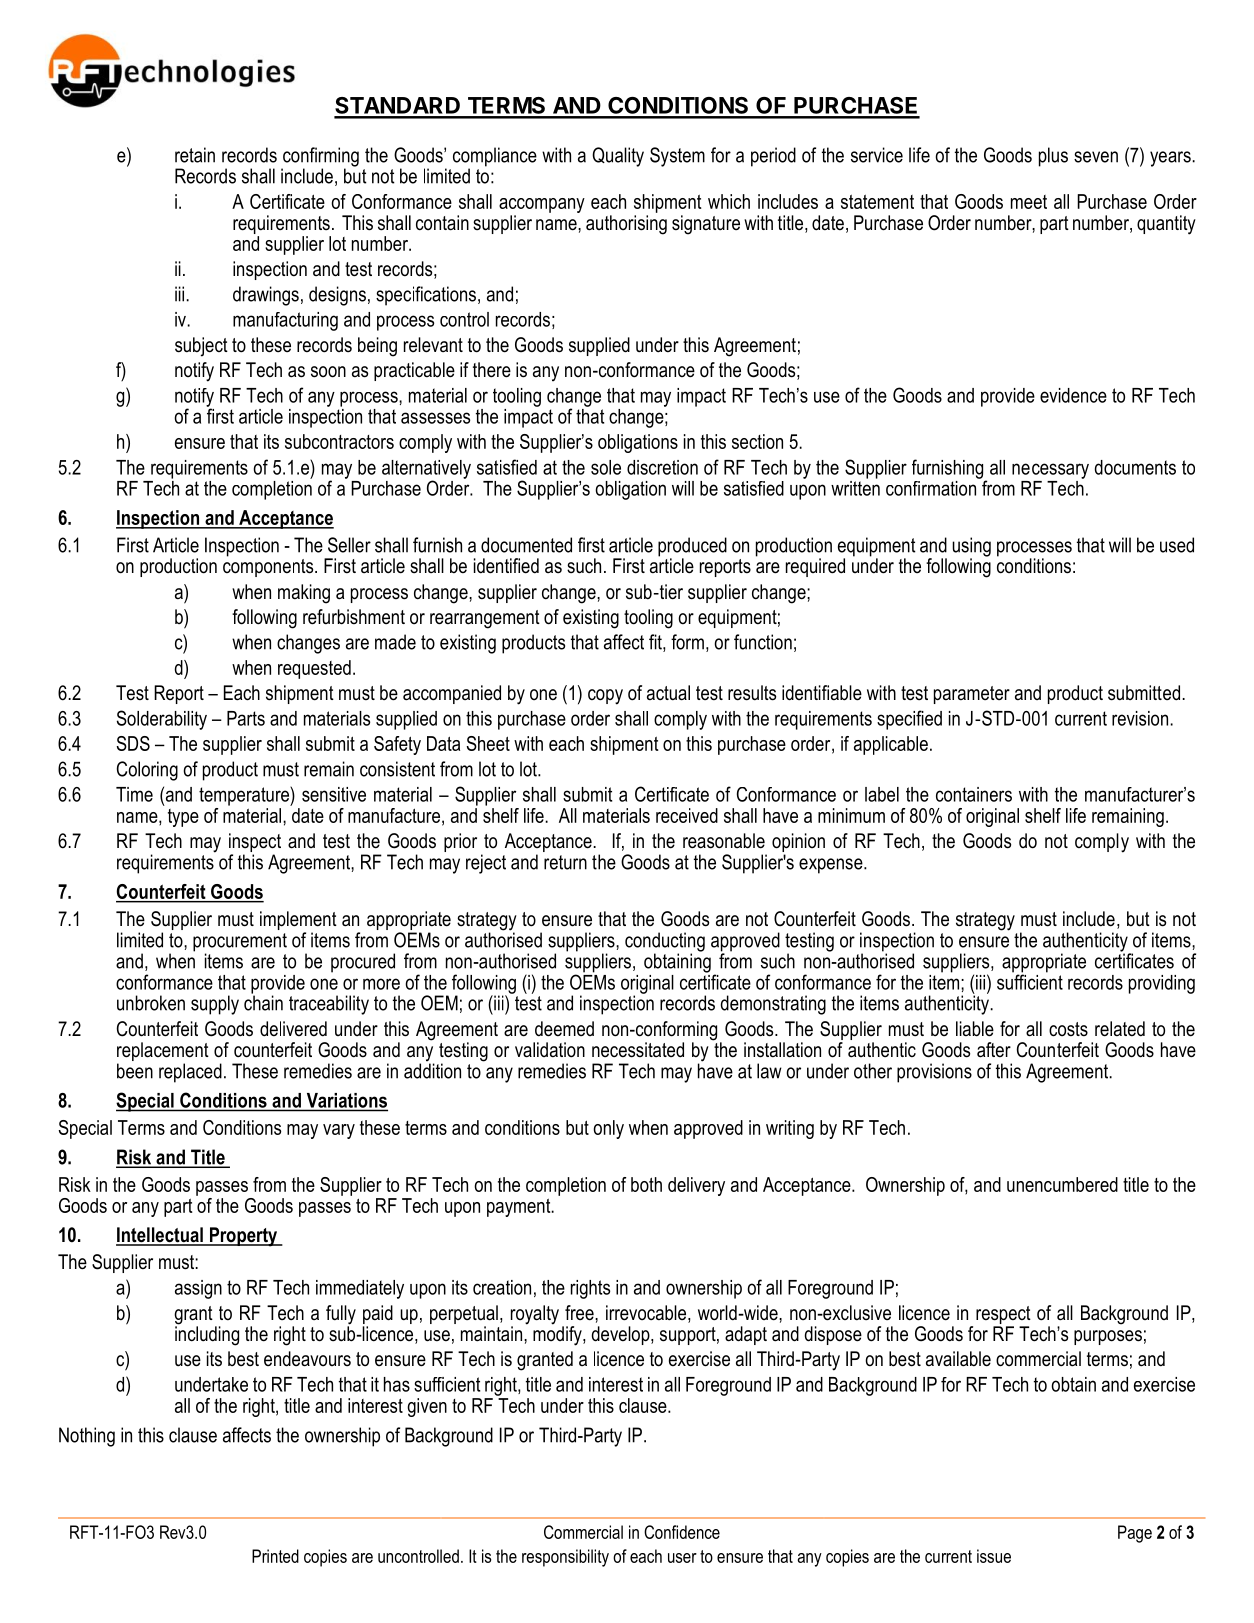 The height and width of the page is (1623, 1254). What do you see at coordinates (971, 548) in the page?
I see `using` at bounding box center [971, 548].
